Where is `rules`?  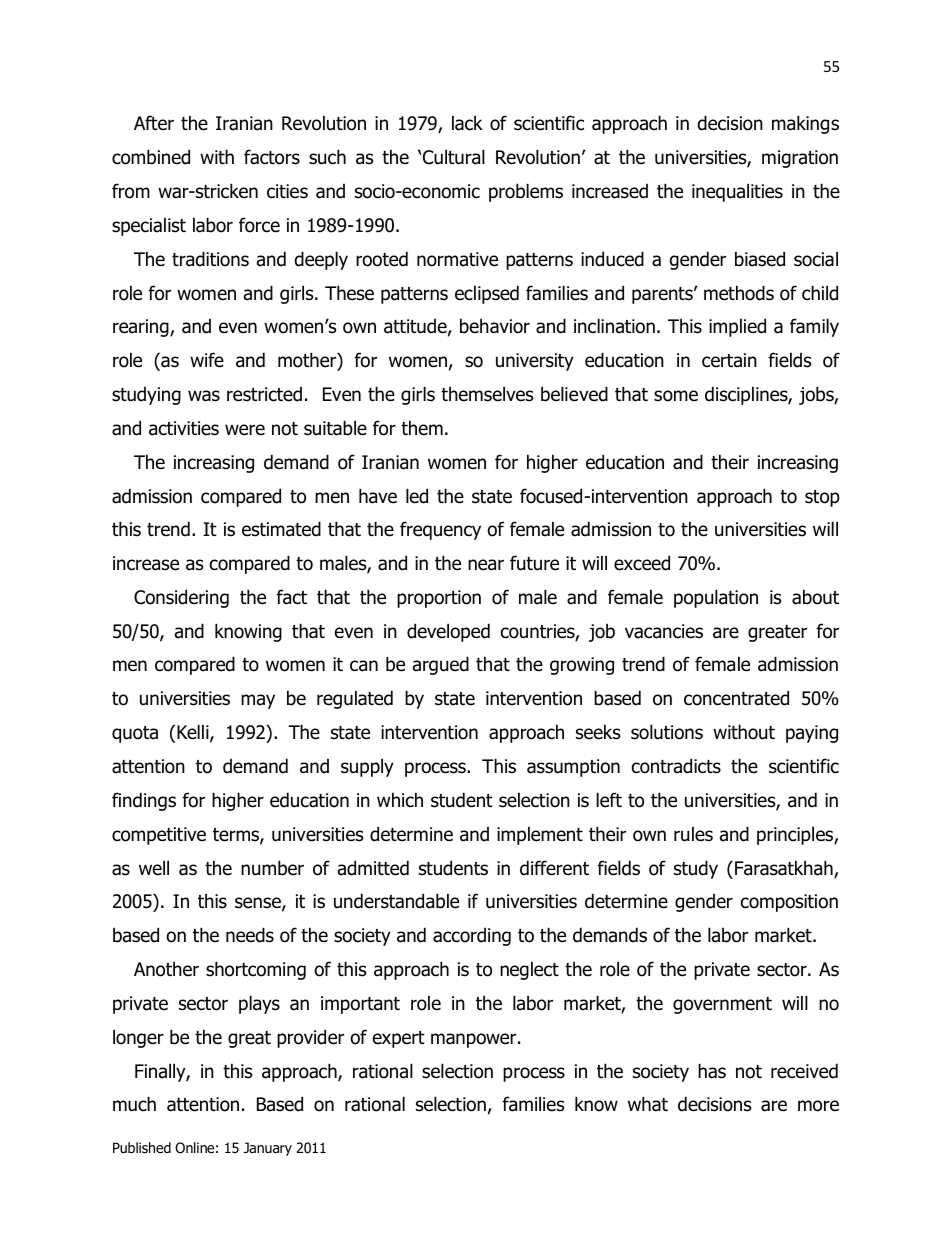 rules is located at coordinates (693, 834).
